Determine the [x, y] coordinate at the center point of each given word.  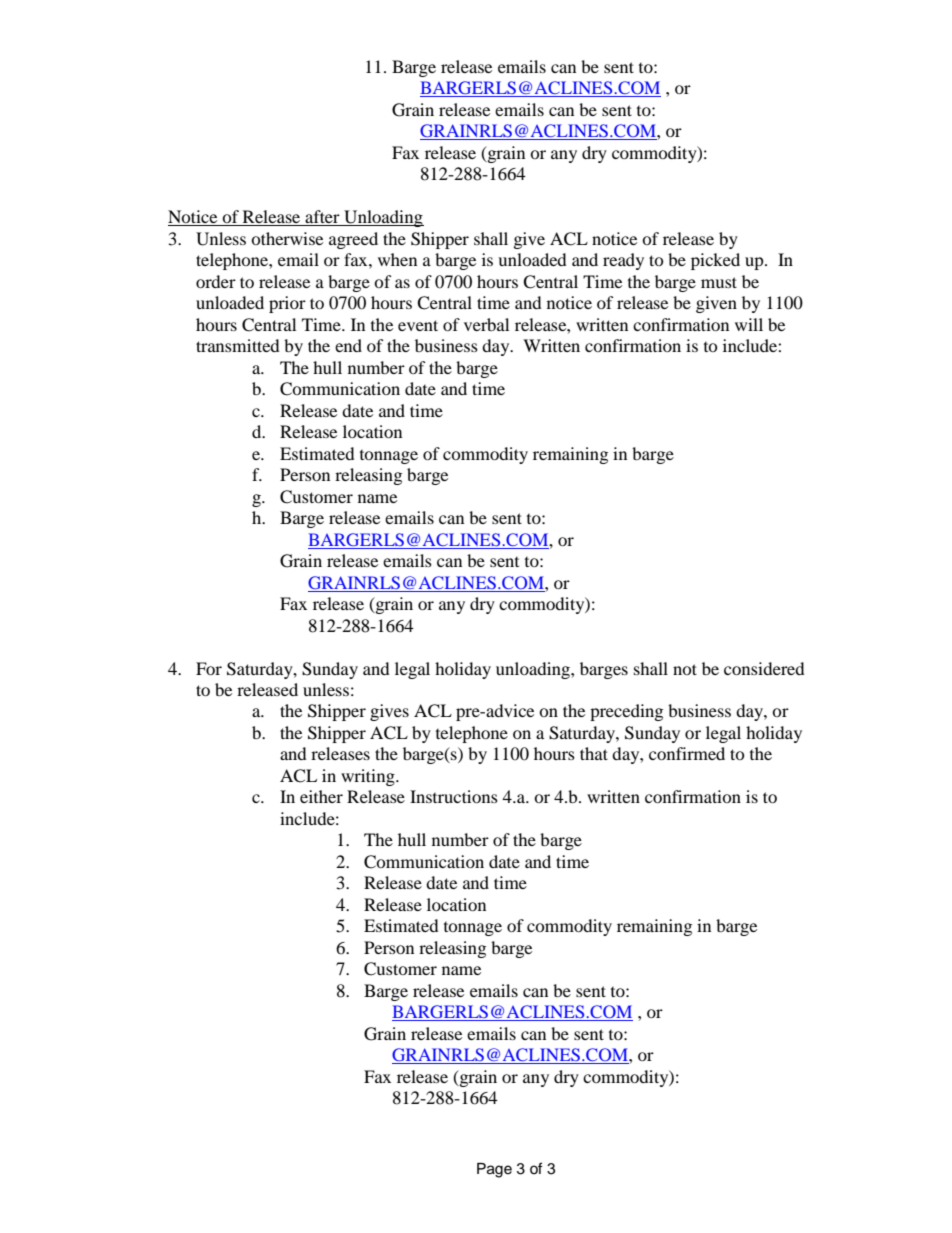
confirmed [687, 753]
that [594, 753]
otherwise [287, 238]
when [397, 259]
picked [715, 261]
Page [494, 1170]
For [209, 668]
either [321, 796]
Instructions [454, 796]
